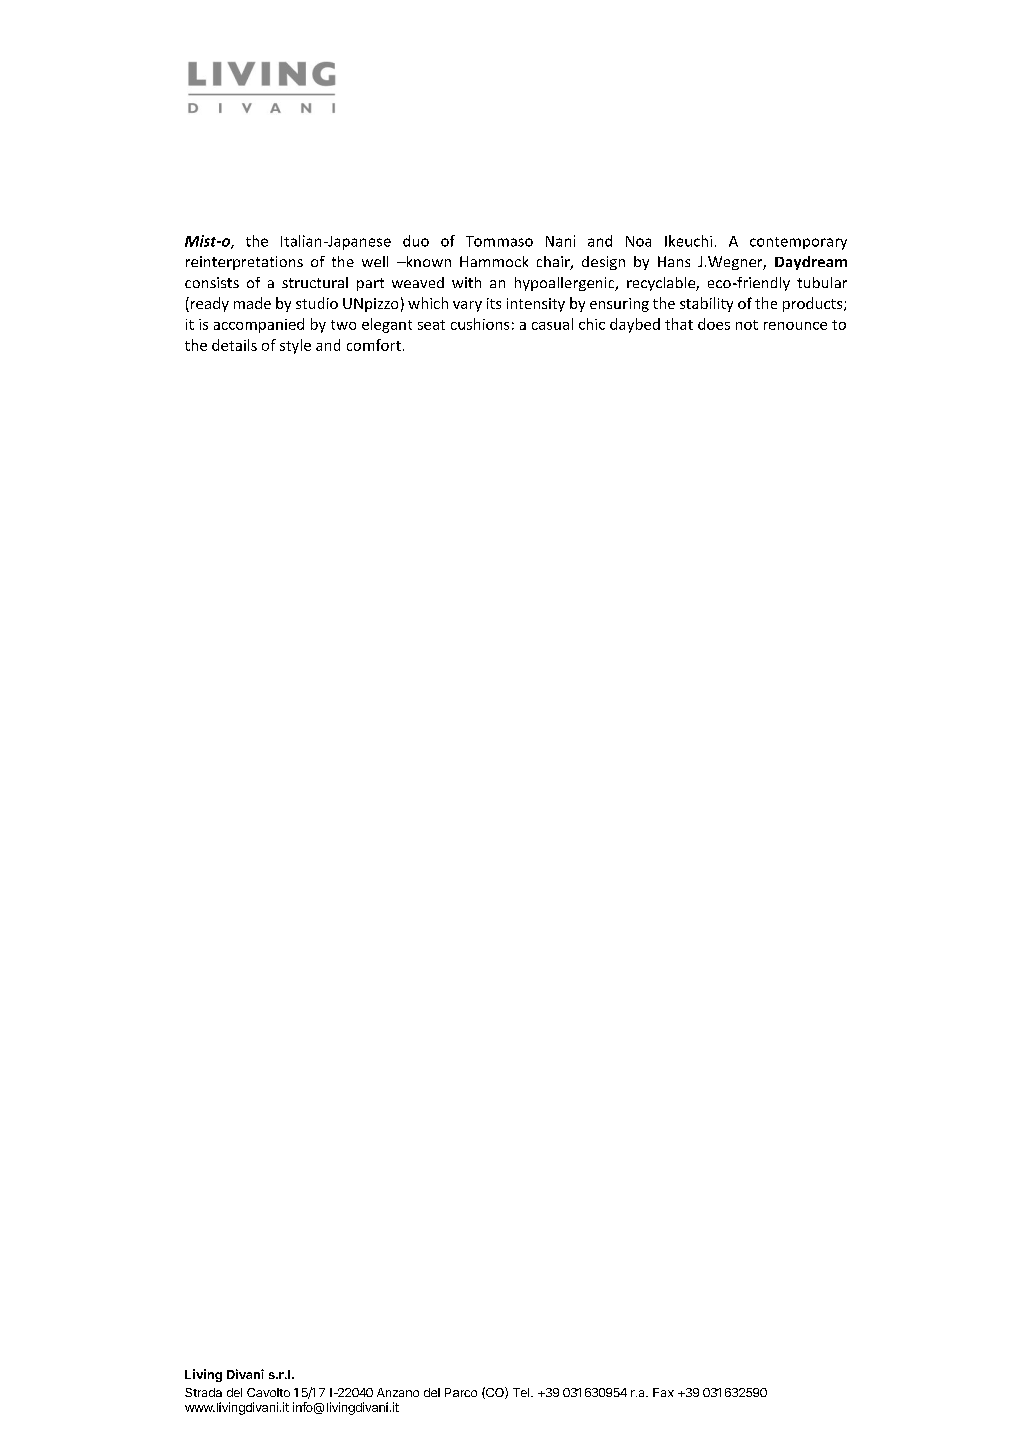  What do you see at coordinates (552, 324) in the screenshot?
I see `casual` at bounding box center [552, 324].
